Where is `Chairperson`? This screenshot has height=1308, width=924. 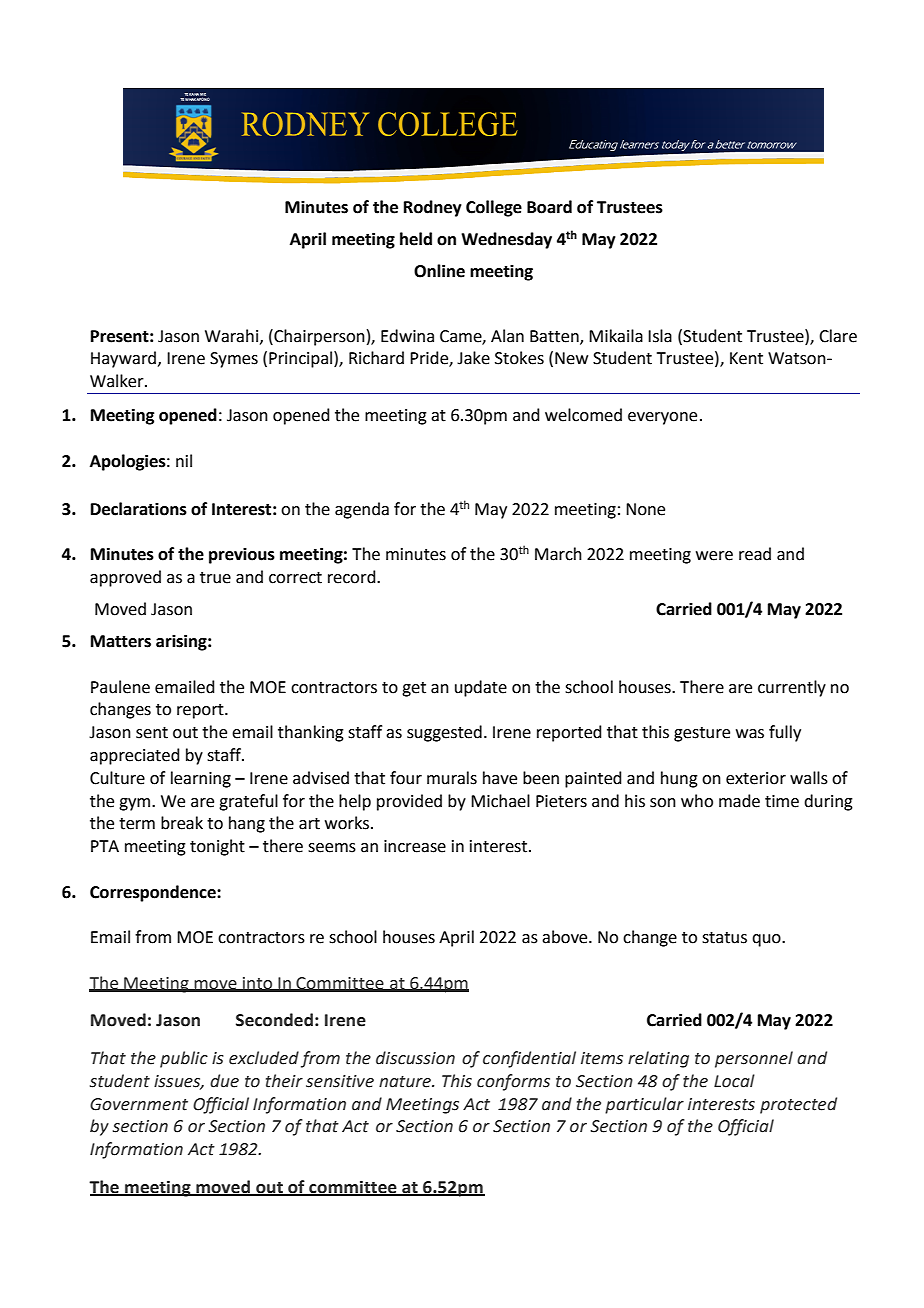 Chairperson is located at coordinates (318, 337).
